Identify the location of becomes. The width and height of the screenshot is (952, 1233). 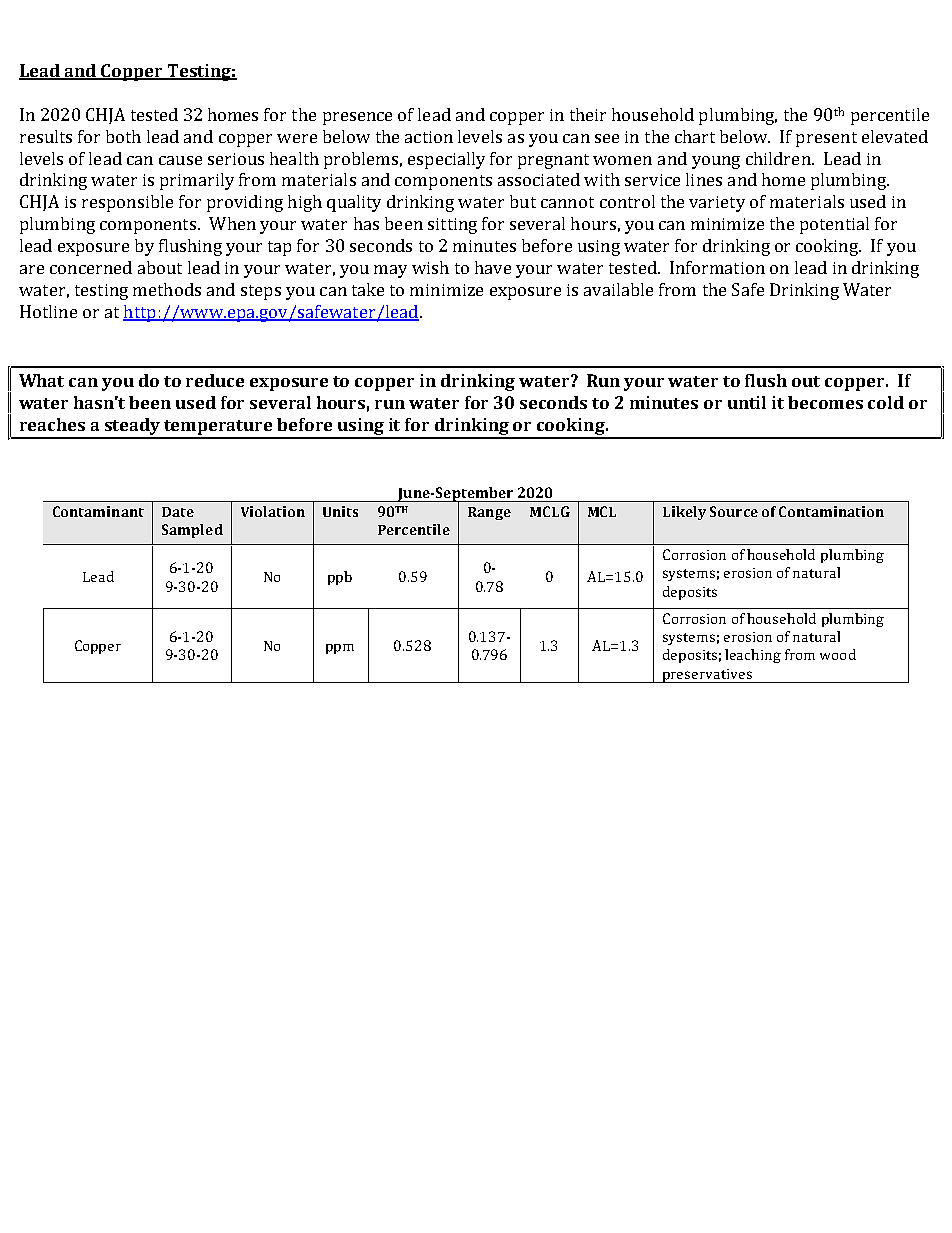
(825, 402).
